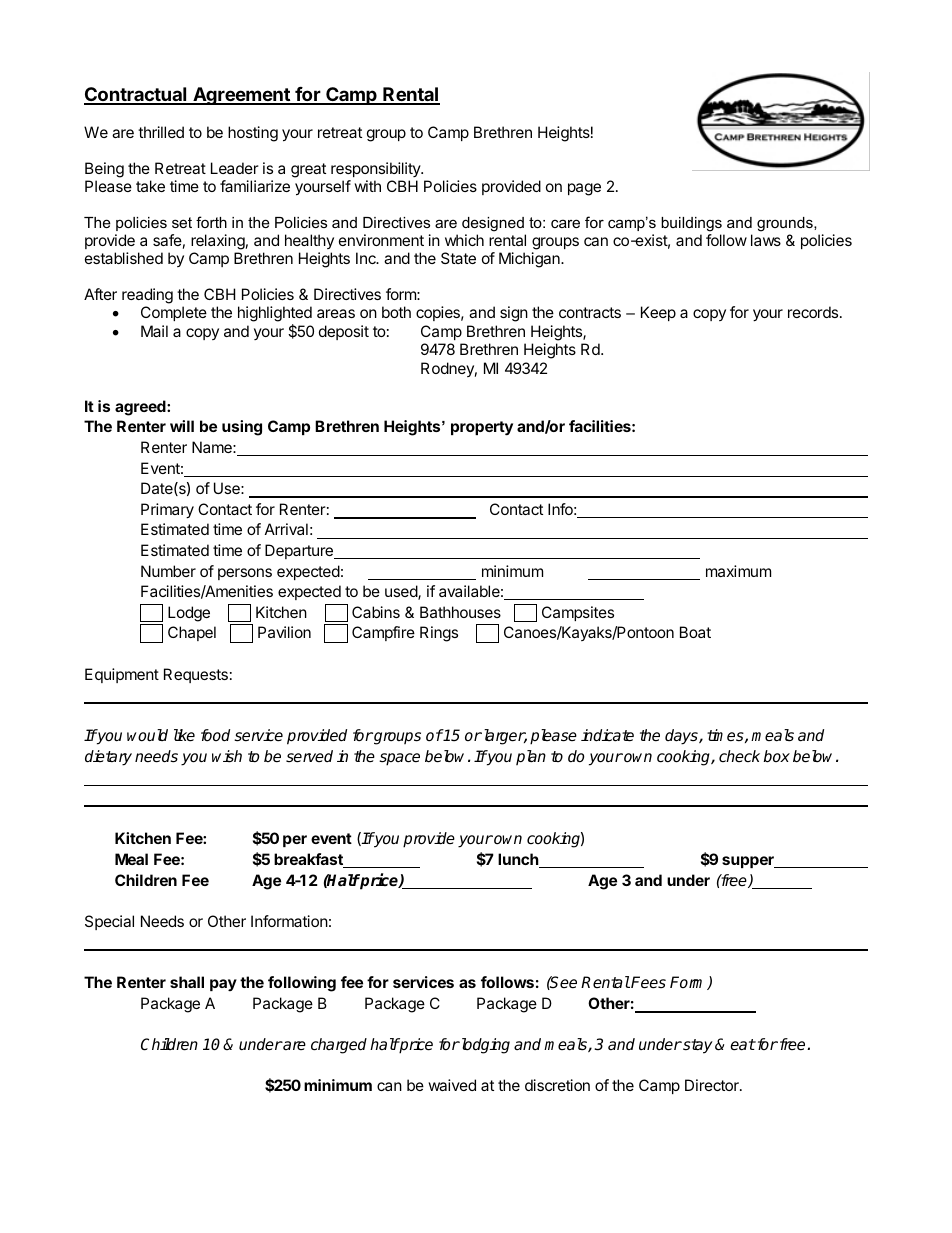 This image has width=952, height=1233. What do you see at coordinates (691, 224) in the image?
I see `buildings` at bounding box center [691, 224].
